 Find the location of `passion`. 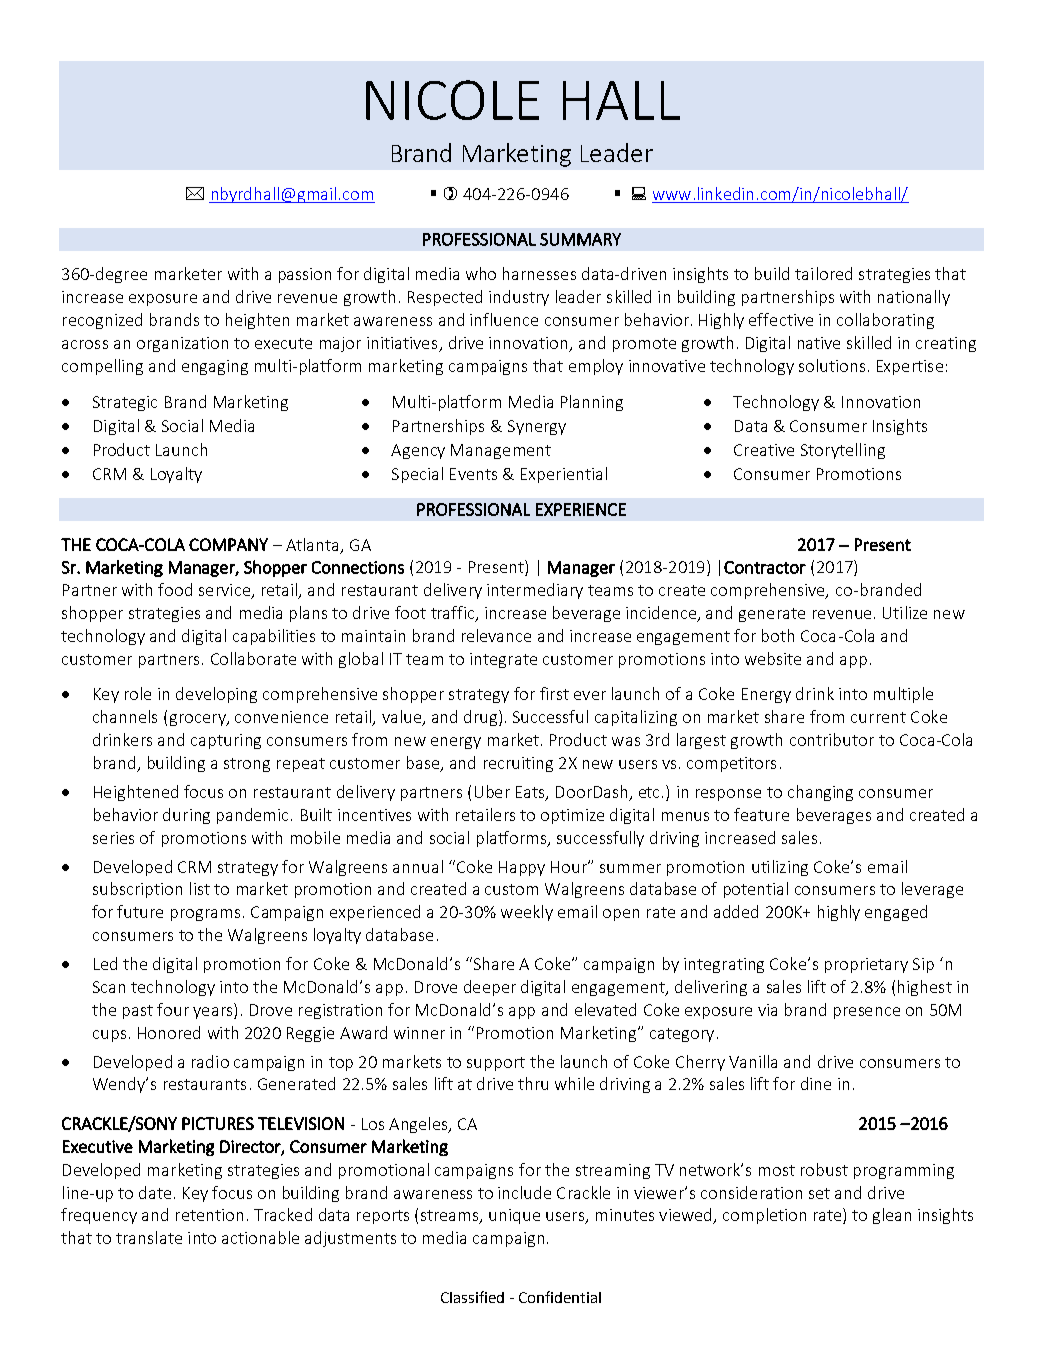

passion is located at coordinates (305, 275).
